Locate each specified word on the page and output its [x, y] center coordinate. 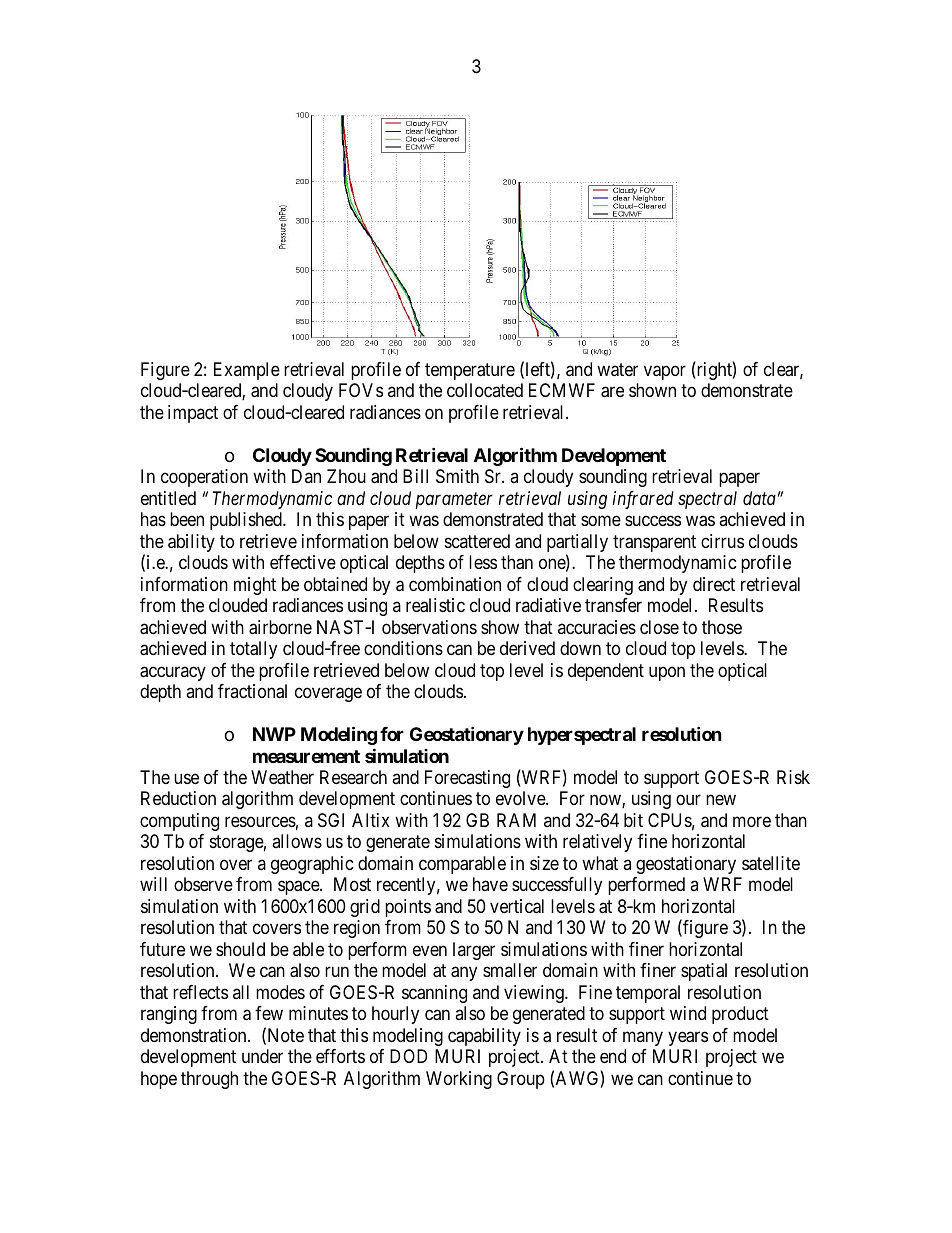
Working [459, 1080]
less [483, 562]
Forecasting [467, 779]
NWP [274, 734]
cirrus [722, 541]
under [262, 1056]
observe [203, 884]
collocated [485, 390]
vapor [665, 372]
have [490, 884]
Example [247, 371]
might [255, 586]
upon [667, 673]
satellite [771, 863]
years [688, 1038]
